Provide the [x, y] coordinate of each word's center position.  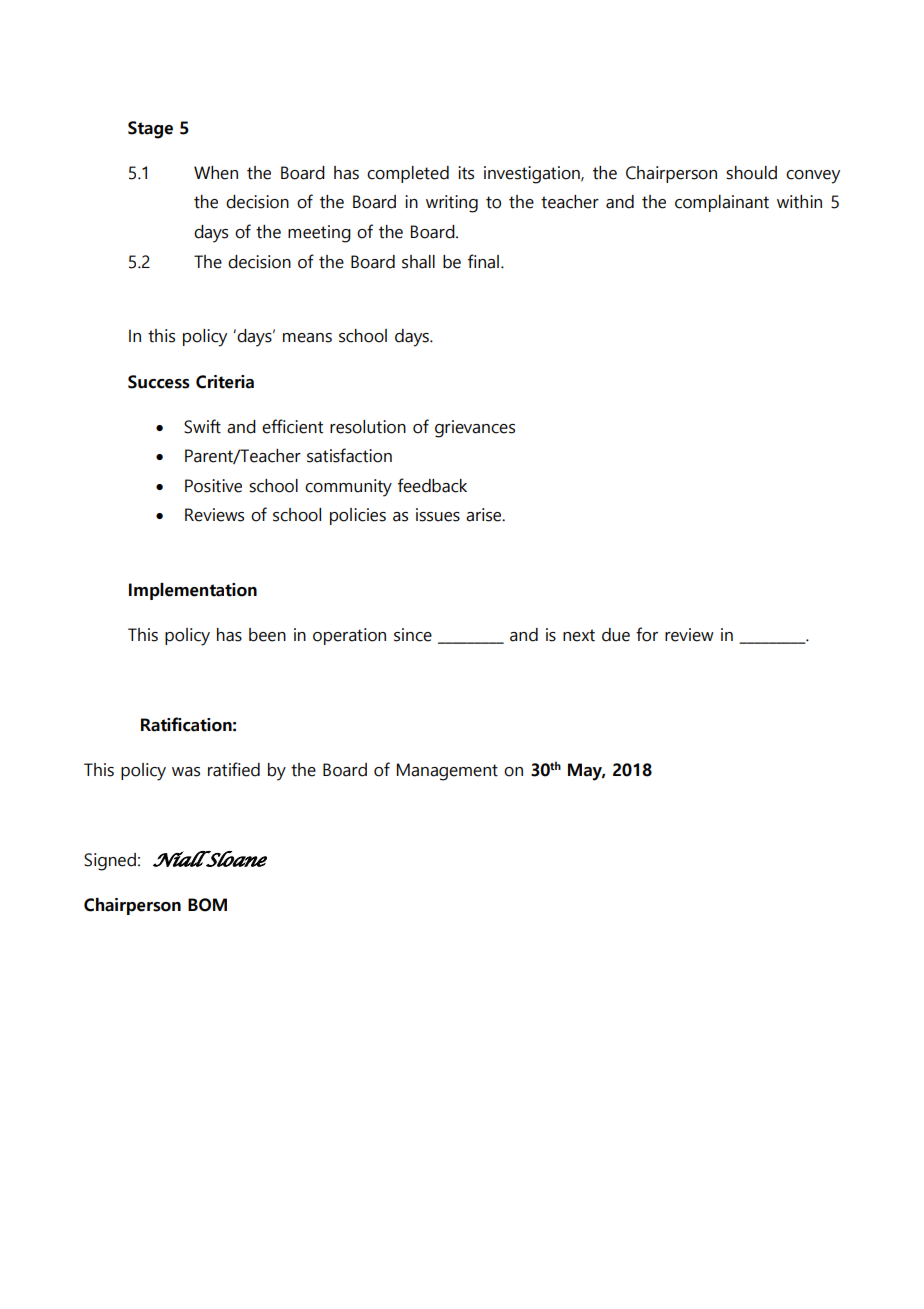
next [579, 635]
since [413, 635]
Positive [213, 486]
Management [447, 772]
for [647, 634]
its [466, 173]
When [216, 173]
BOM [207, 905]
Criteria [225, 382]
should [751, 173]
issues [438, 515]
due [616, 635]
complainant [722, 203]
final [483, 261]
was [186, 772]
